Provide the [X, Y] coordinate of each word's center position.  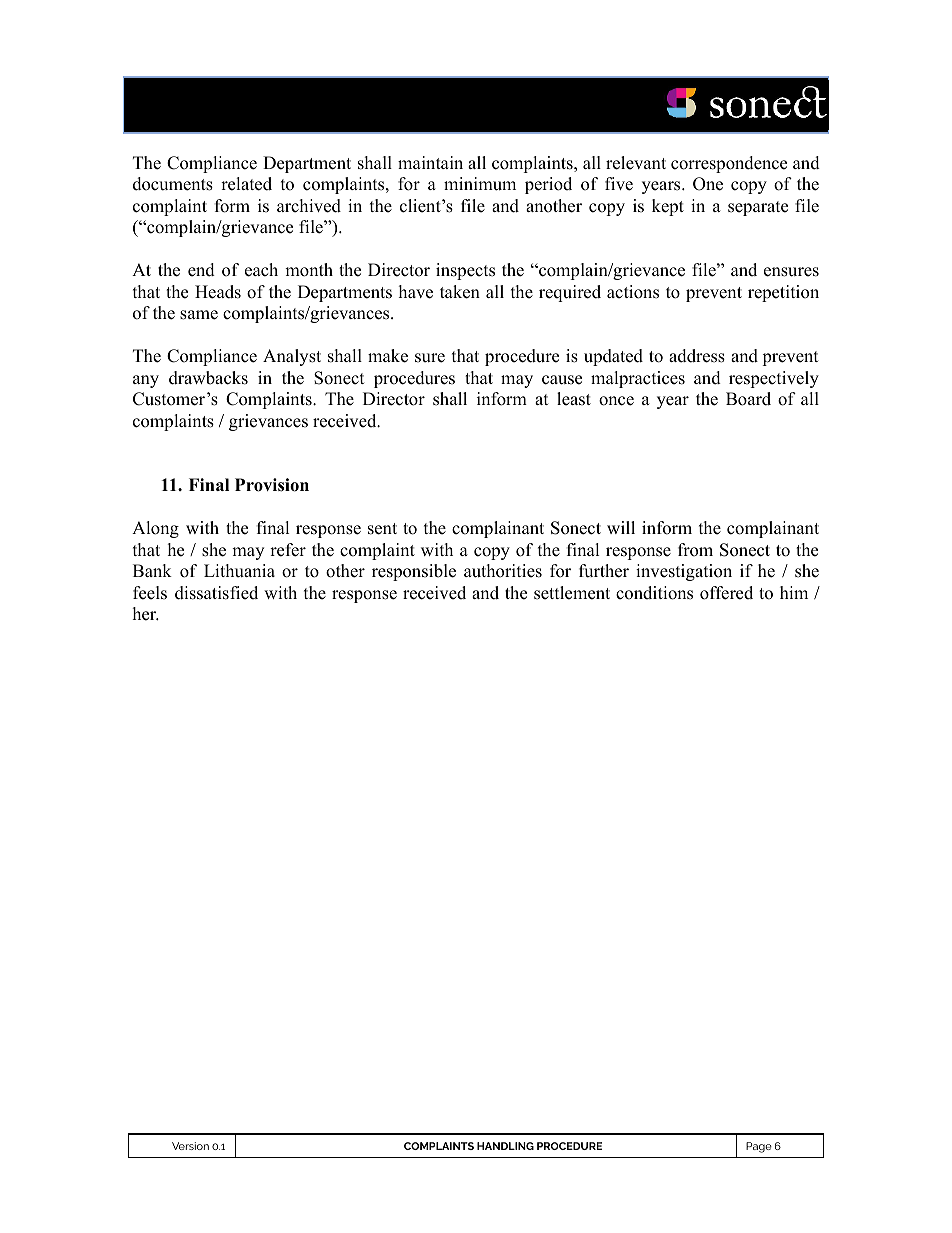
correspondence [729, 164]
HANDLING [505, 1146]
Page [759, 1147]
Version [190, 1146]
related [246, 184]
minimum [480, 184]
